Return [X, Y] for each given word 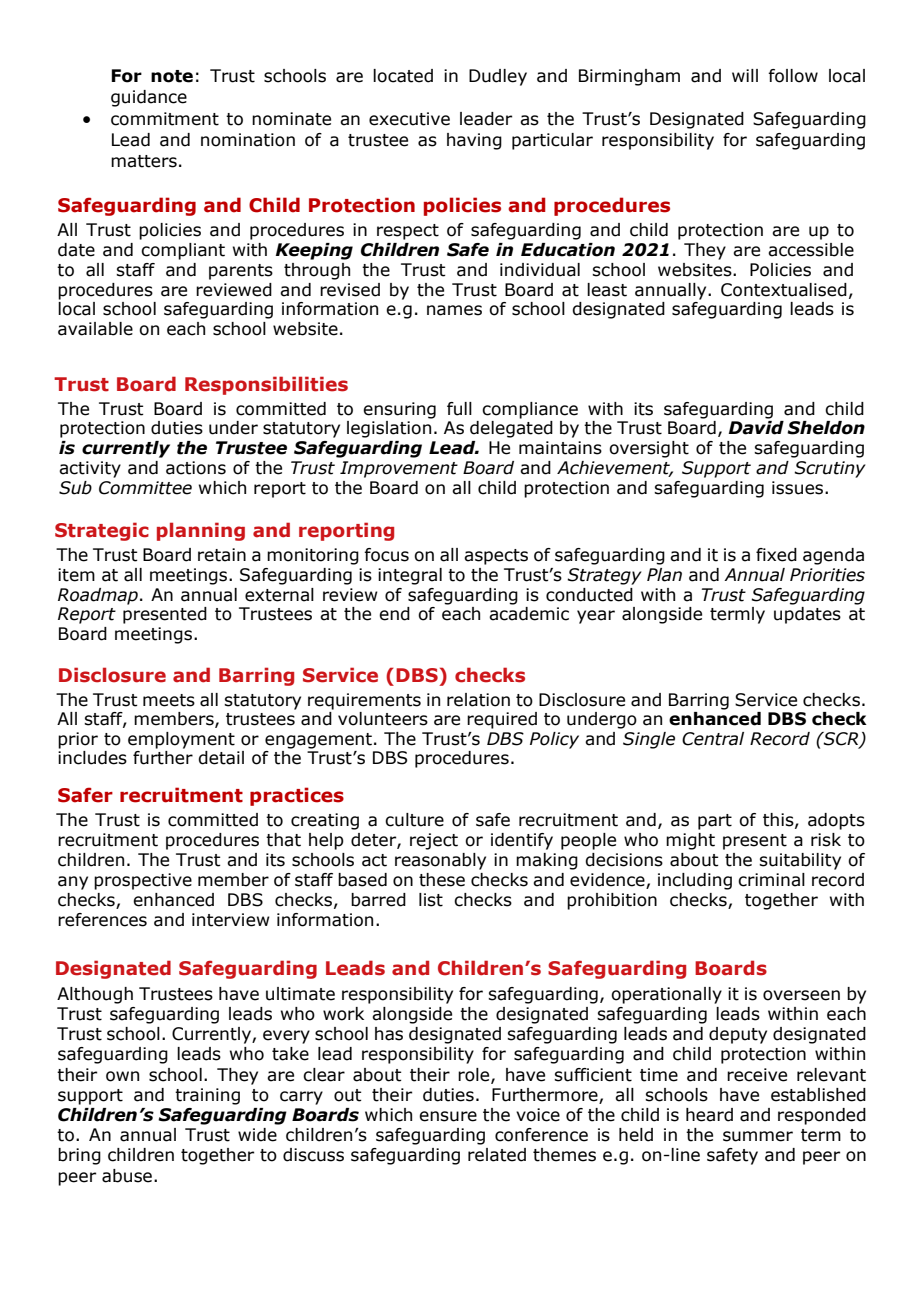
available [95, 329]
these [442, 880]
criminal [771, 880]
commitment [165, 119]
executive [409, 119]
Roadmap [98, 596]
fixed [776, 555]
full [459, 409]
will [745, 75]
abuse [127, 1176]
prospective [143, 881]
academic [529, 614]
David [756, 428]
